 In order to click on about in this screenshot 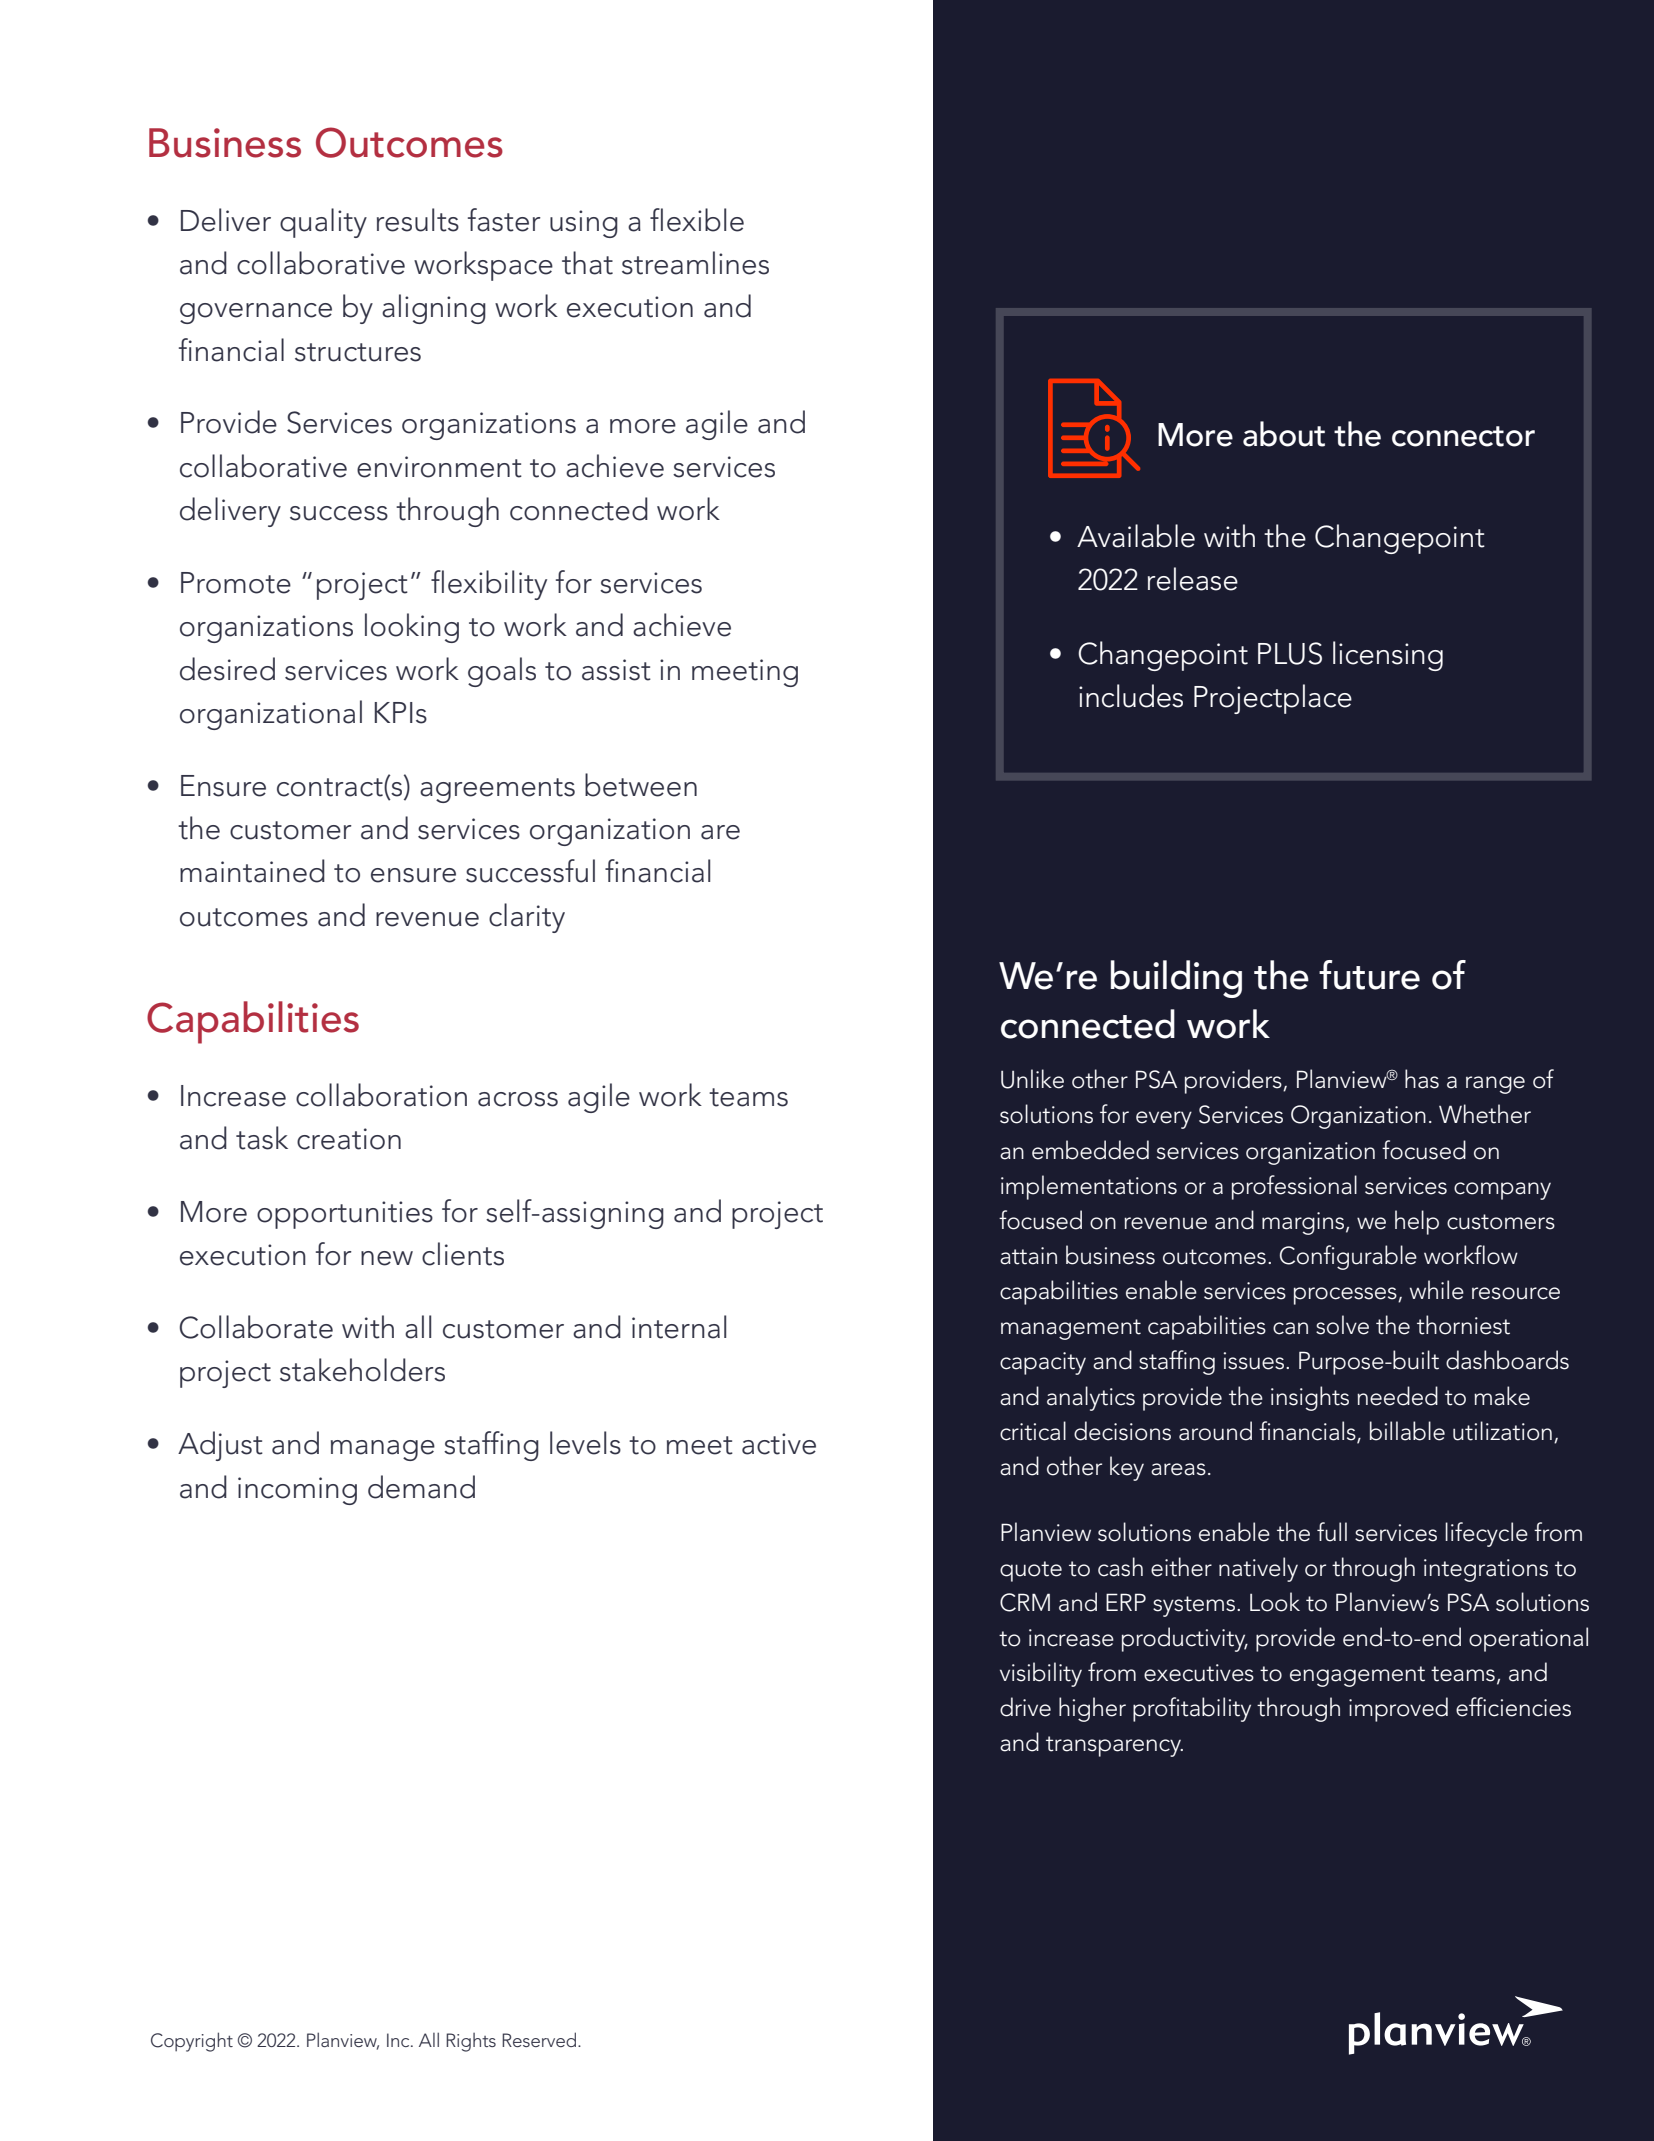, I will do `click(1284, 434)`.
